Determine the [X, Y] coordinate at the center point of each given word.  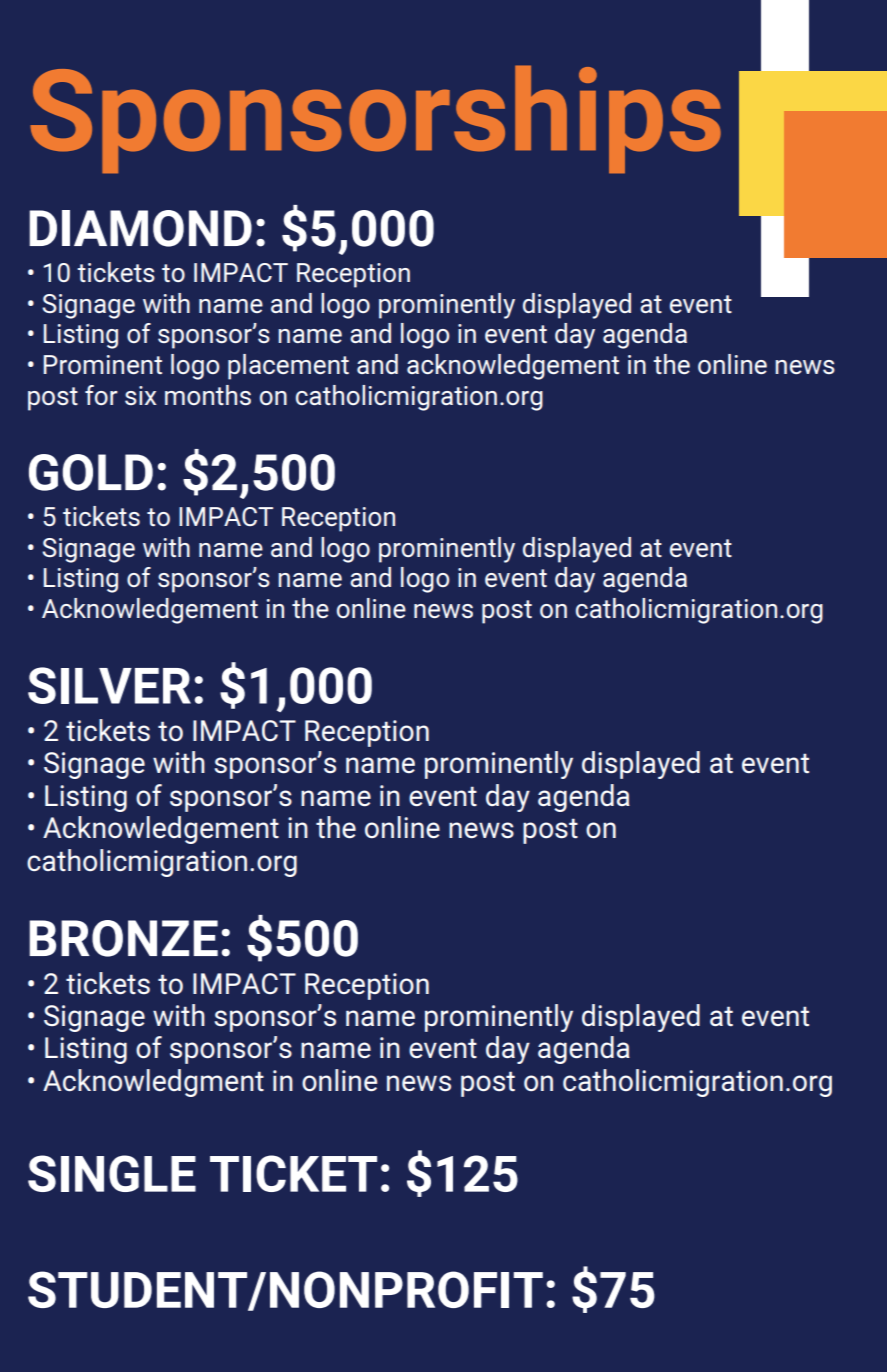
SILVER [109, 685]
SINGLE [112, 1173]
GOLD [91, 472]
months [208, 395]
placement [288, 367]
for [101, 395]
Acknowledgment [153, 1083]
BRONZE [123, 938]
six [141, 395]
